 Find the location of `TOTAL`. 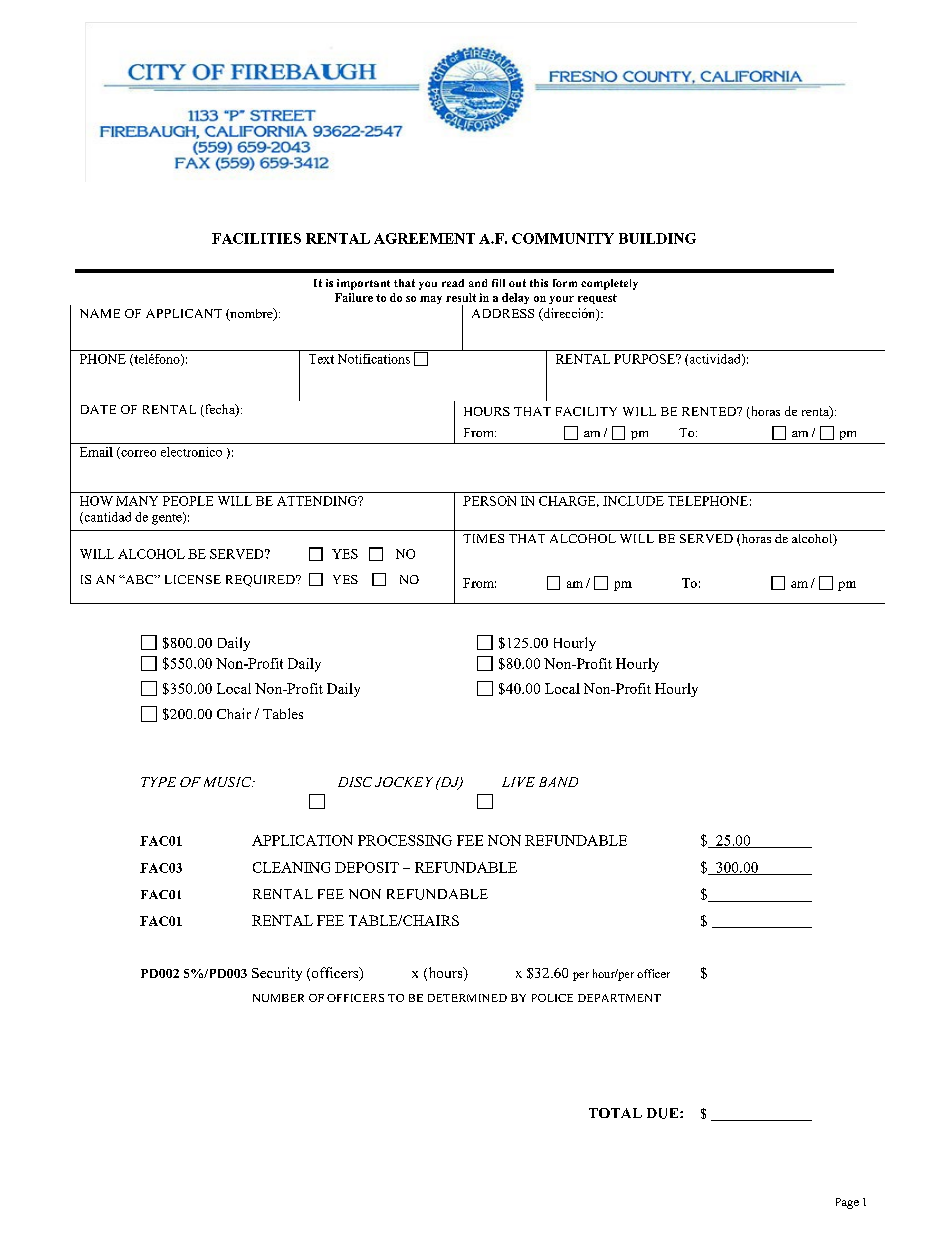

TOTAL is located at coordinates (615, 1113).
